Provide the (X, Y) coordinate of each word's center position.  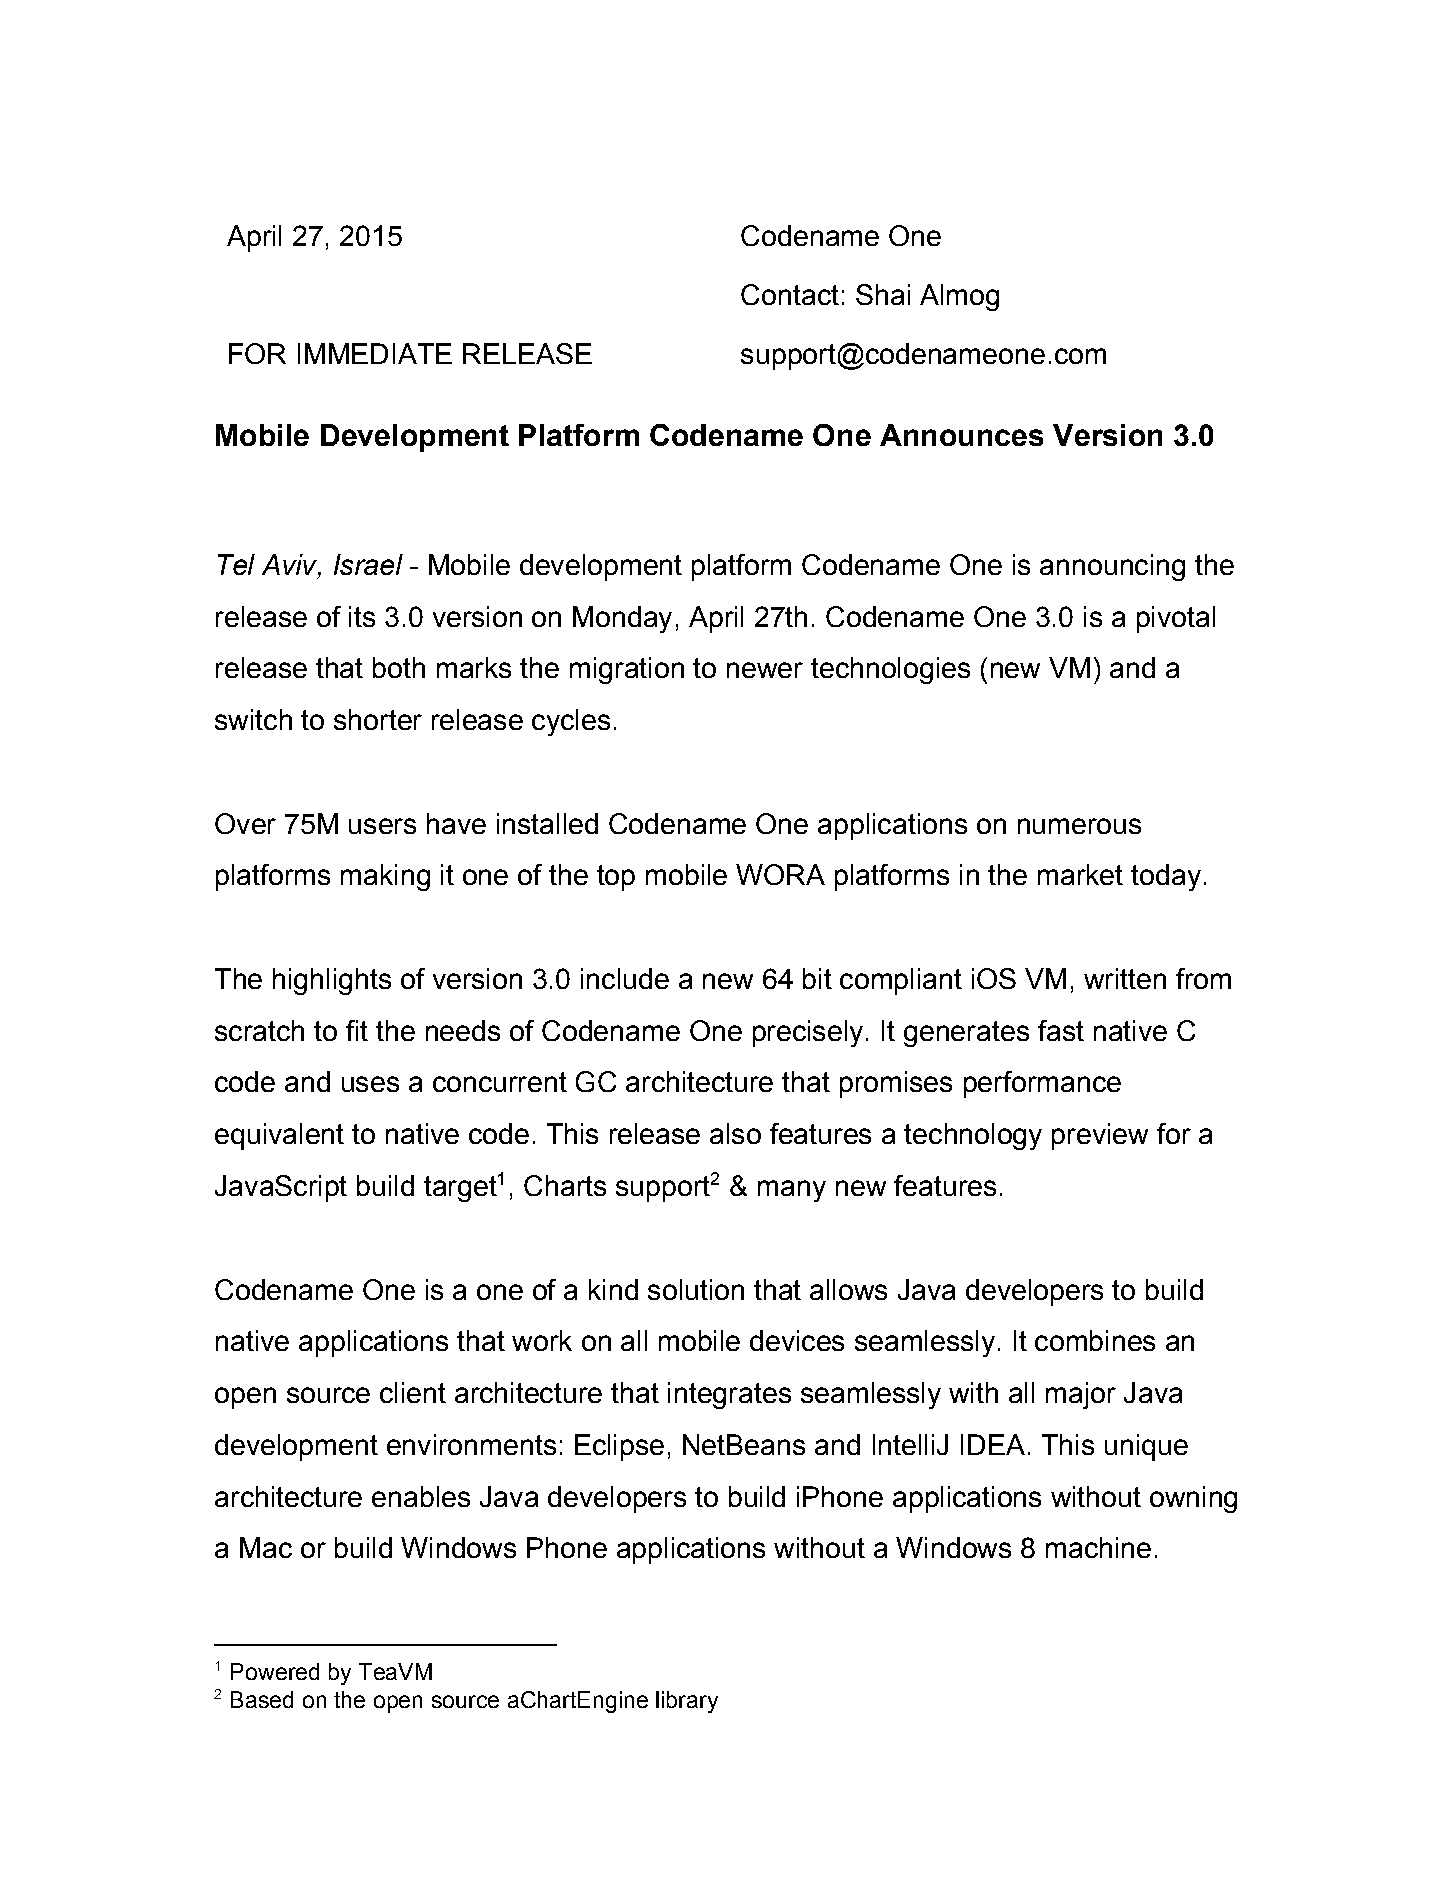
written (1125, 978)
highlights (332, 981)
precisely (808, 1033)
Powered (275, 1671)
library (687, 1702)
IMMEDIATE (375, 353)
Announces (961, 435)
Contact (790, 294)
